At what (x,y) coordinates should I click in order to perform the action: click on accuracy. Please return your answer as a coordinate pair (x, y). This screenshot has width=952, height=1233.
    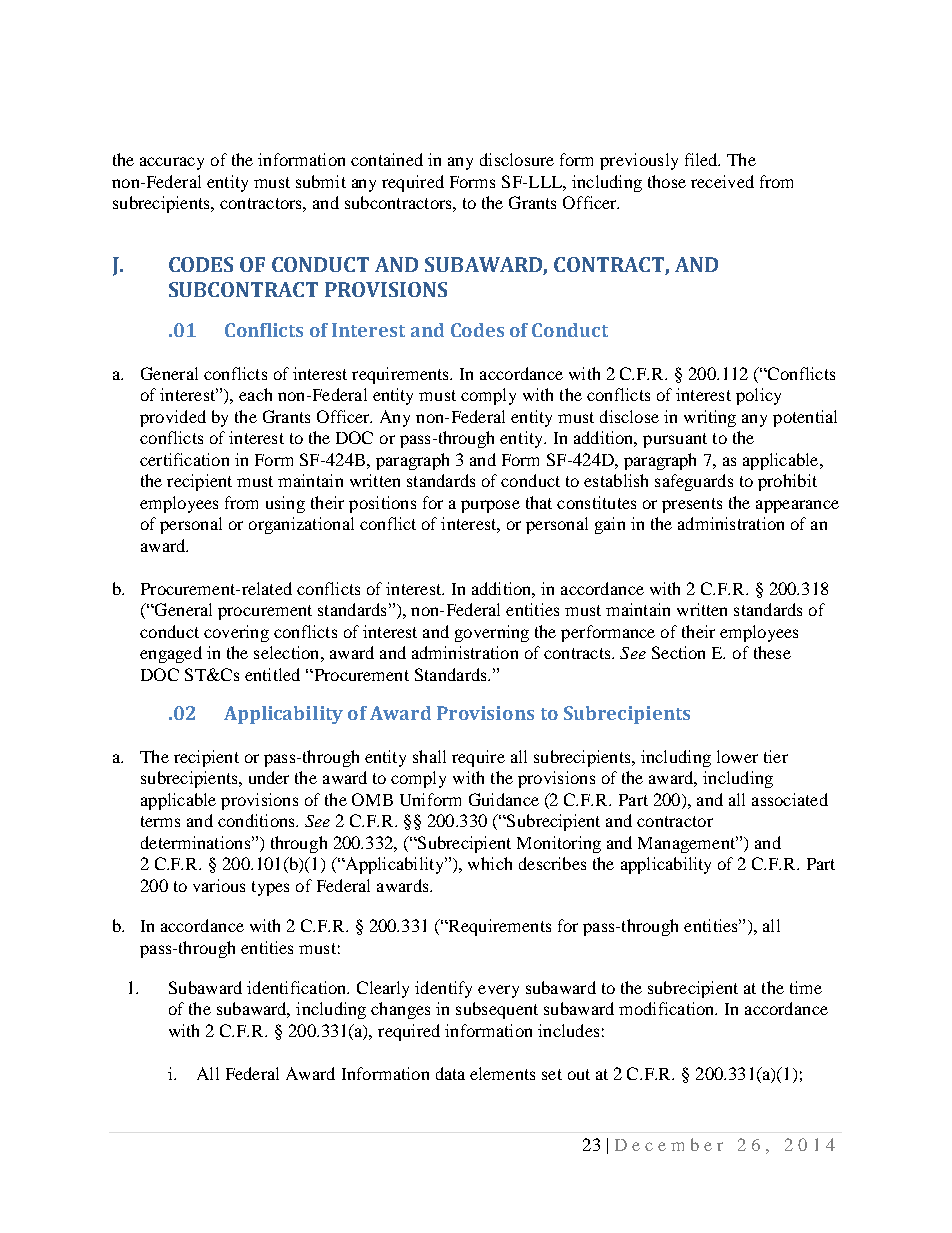
    Looking at the image, I should click on (172, 163).
